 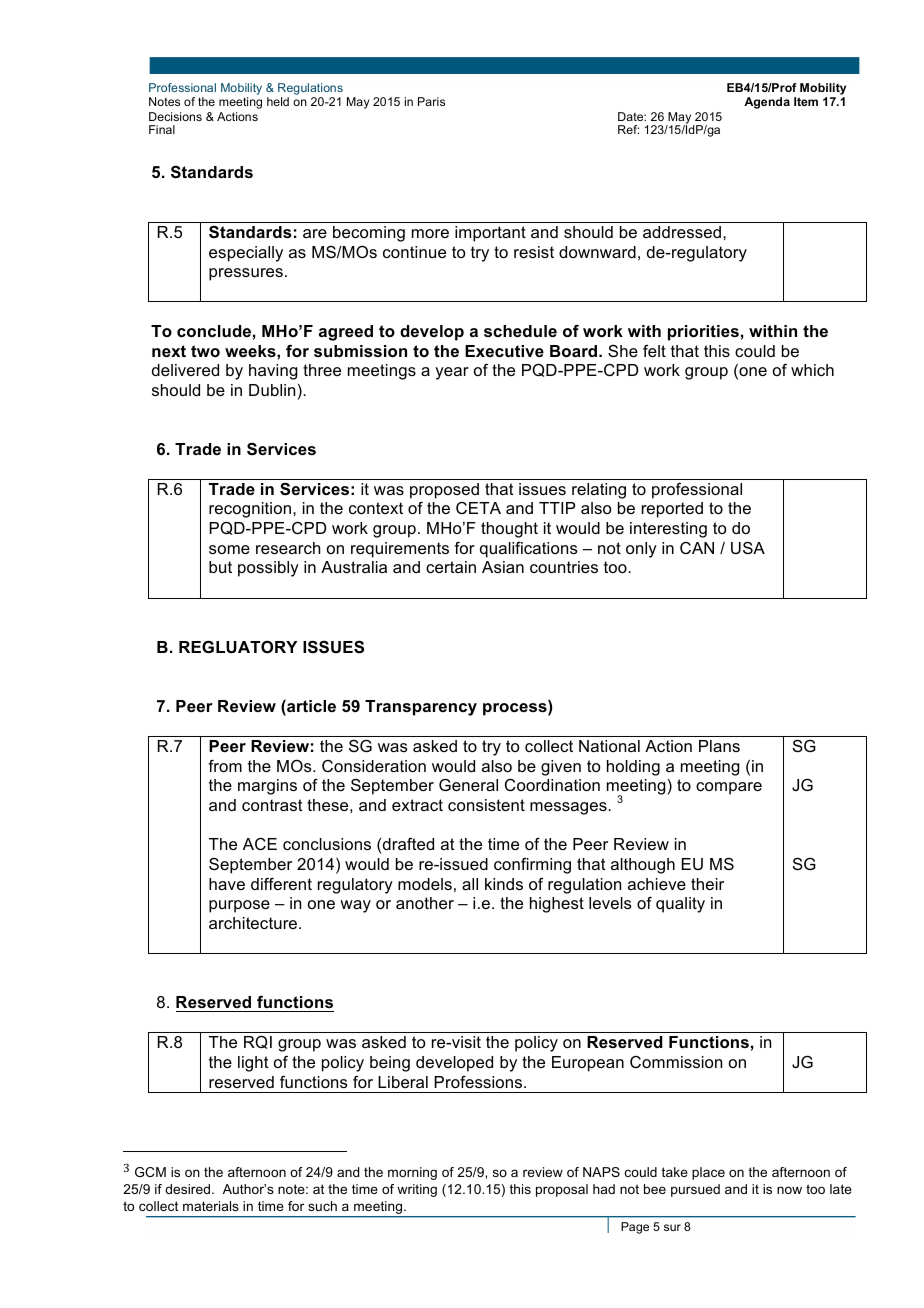 What do you see at coordinates (421, 708) in the page?
I see `Transparency` at bounding box center [421, 708].
